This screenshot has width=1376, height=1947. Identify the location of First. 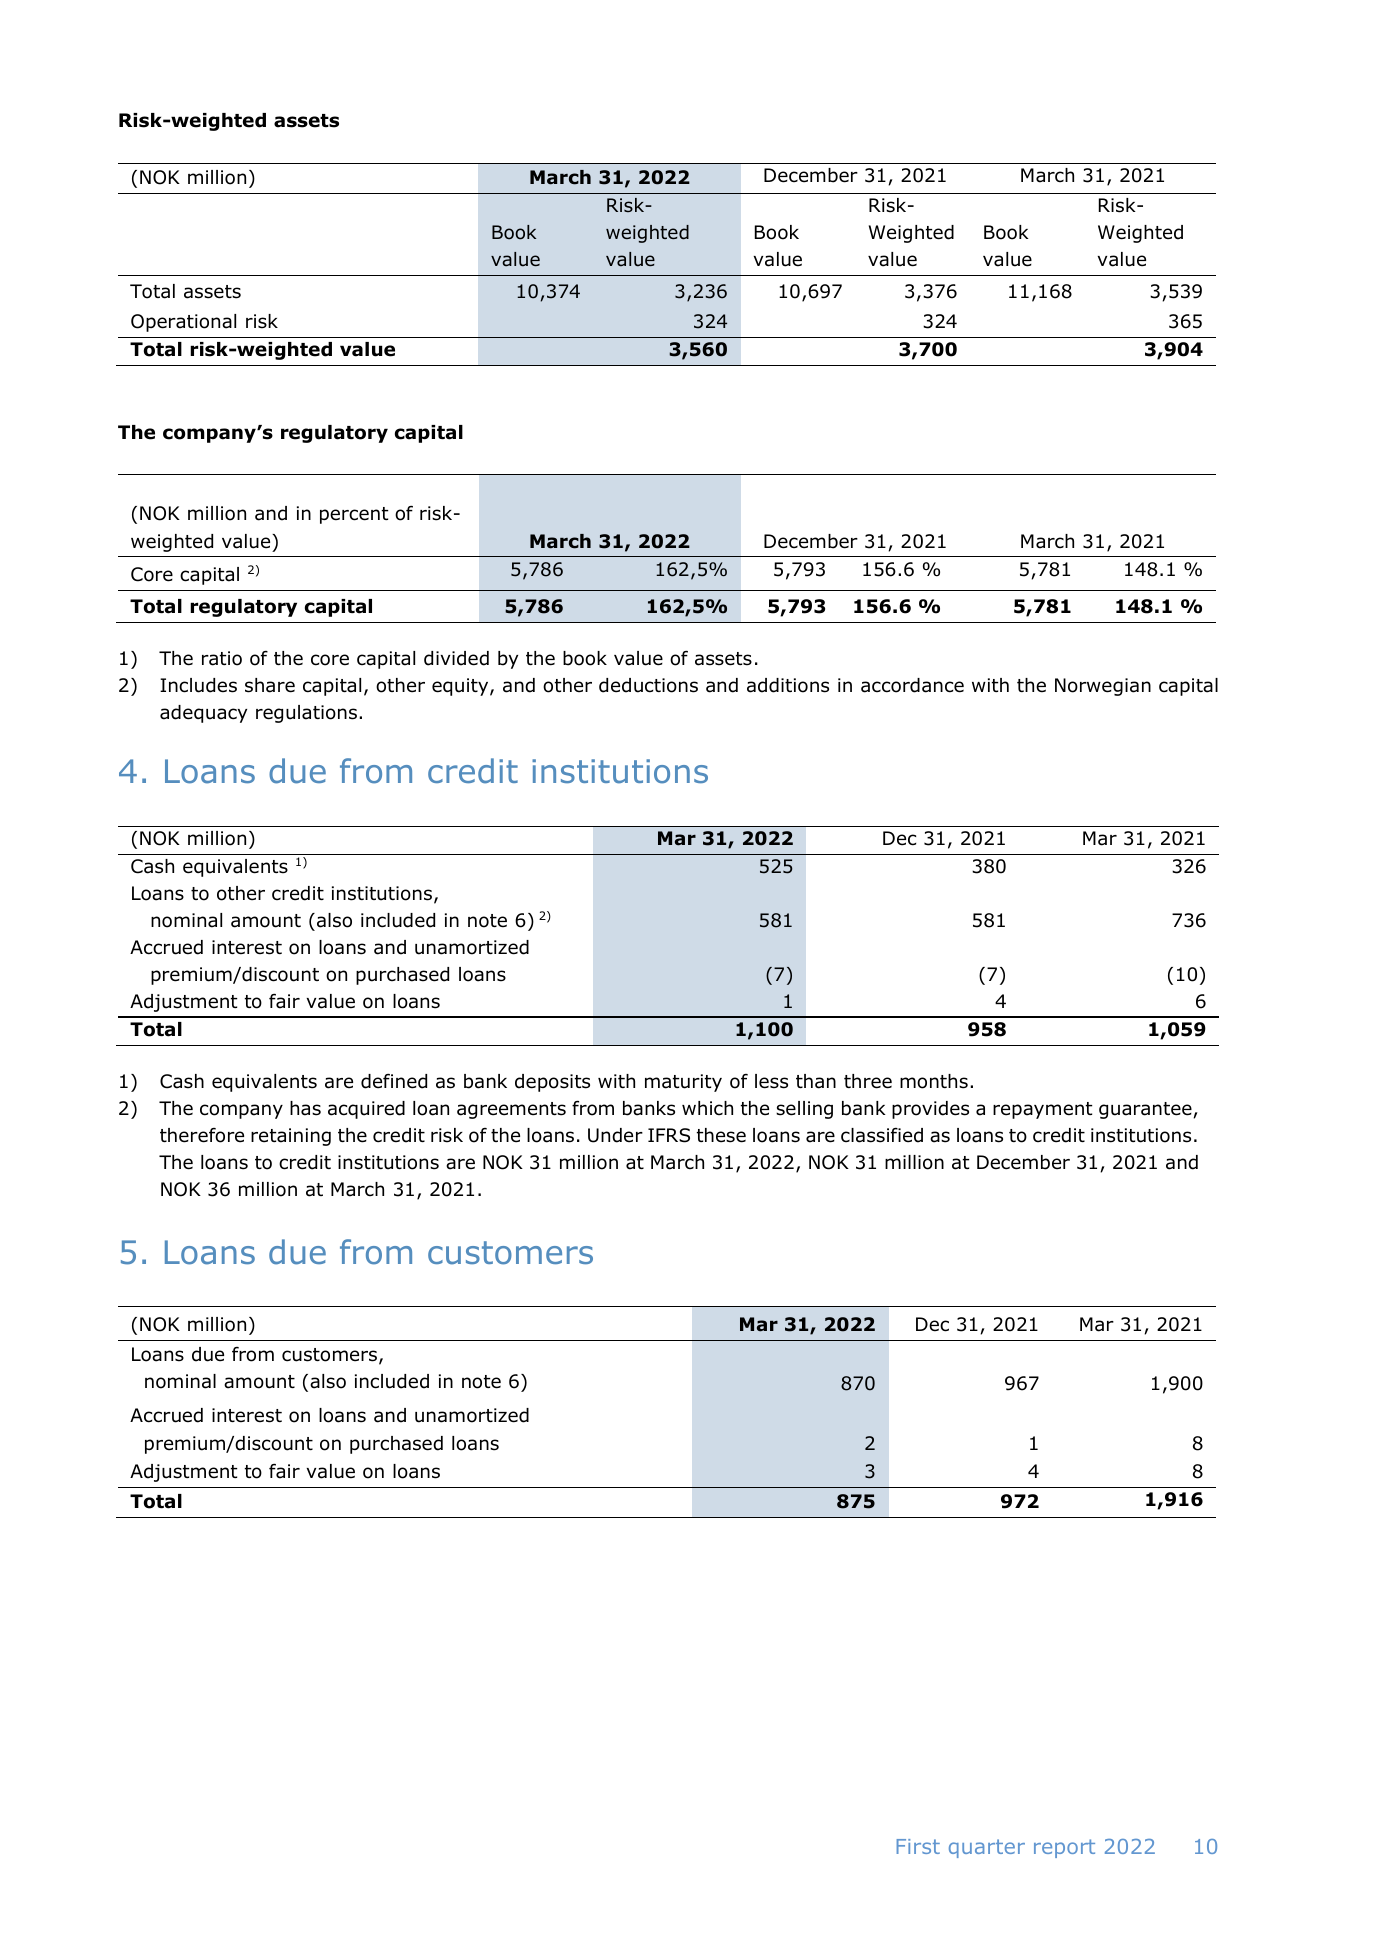
(918, 1846).
